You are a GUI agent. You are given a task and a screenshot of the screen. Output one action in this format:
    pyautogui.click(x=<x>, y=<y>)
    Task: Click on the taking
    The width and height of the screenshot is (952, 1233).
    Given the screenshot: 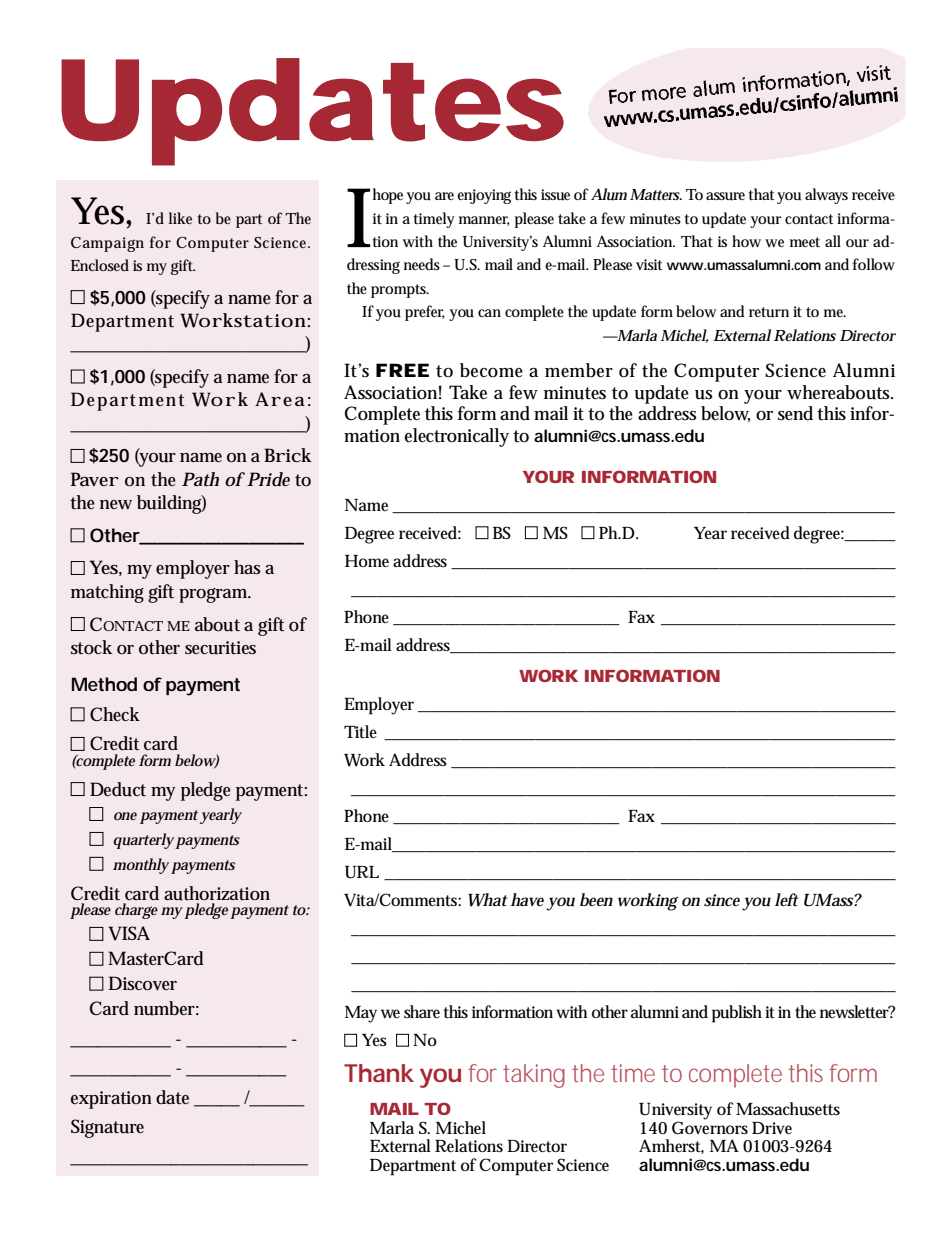 What is the action you would take?
    pyautogui.click(x=534, y=1076)
